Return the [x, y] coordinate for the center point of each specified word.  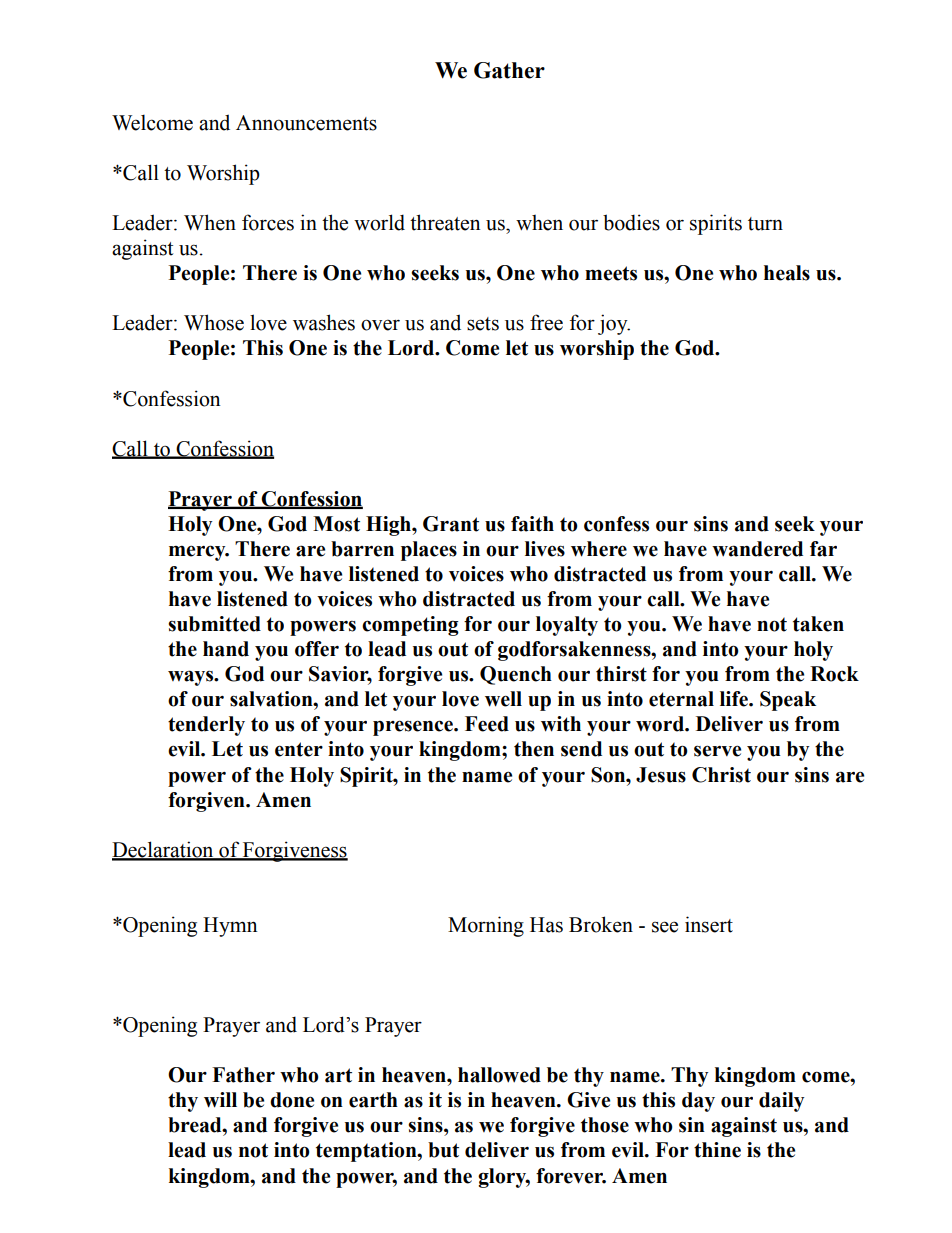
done [292, 1100]
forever [571, 1176]
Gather [509, 70]
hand [226, 649]
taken [818, 624]
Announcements [306, 123]
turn [765, 224]
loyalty [567, 626]
